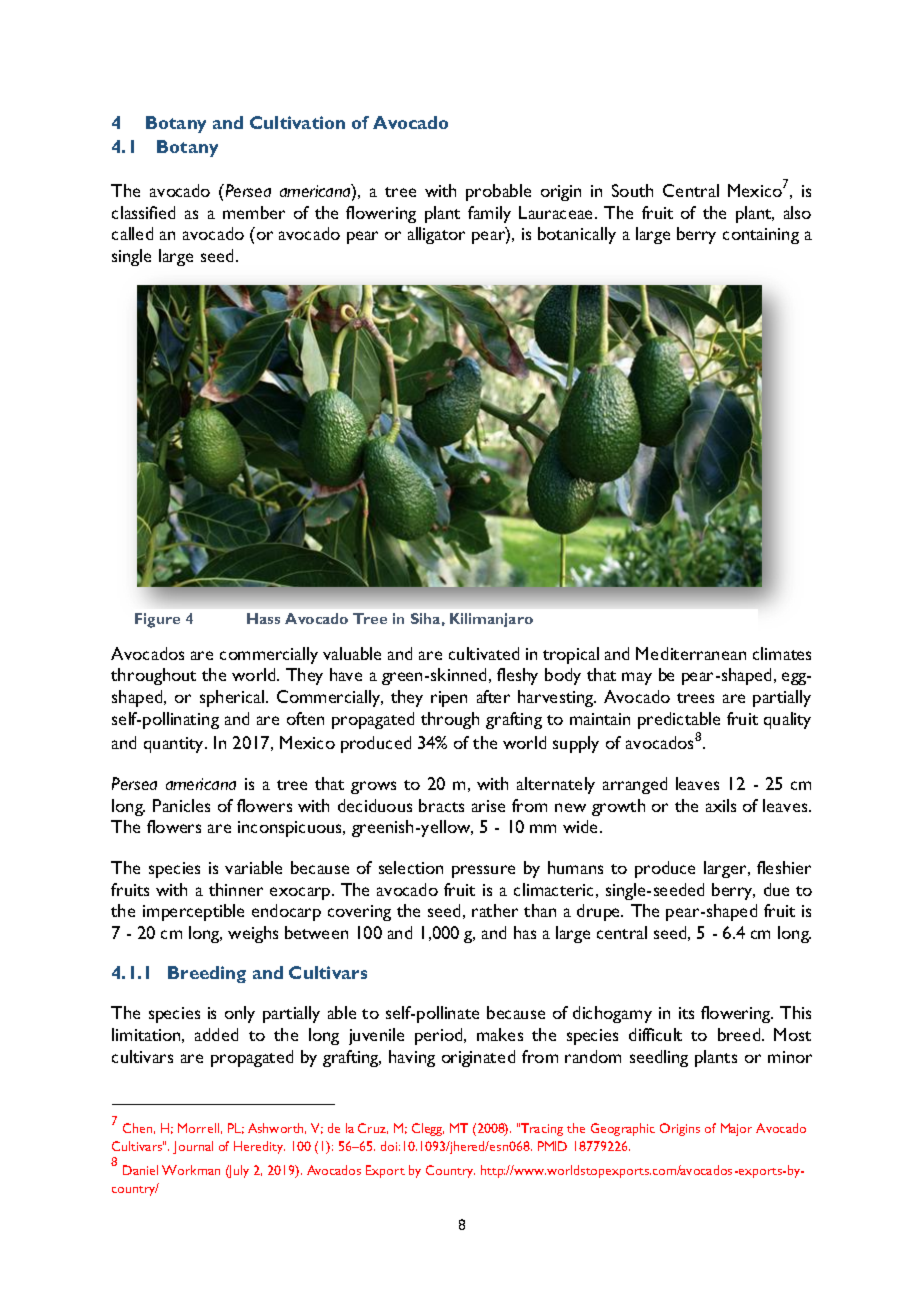 Image resolution: width=924 pixels, height=1308 pixels. I want to click on Hass, so click(263, 618).
